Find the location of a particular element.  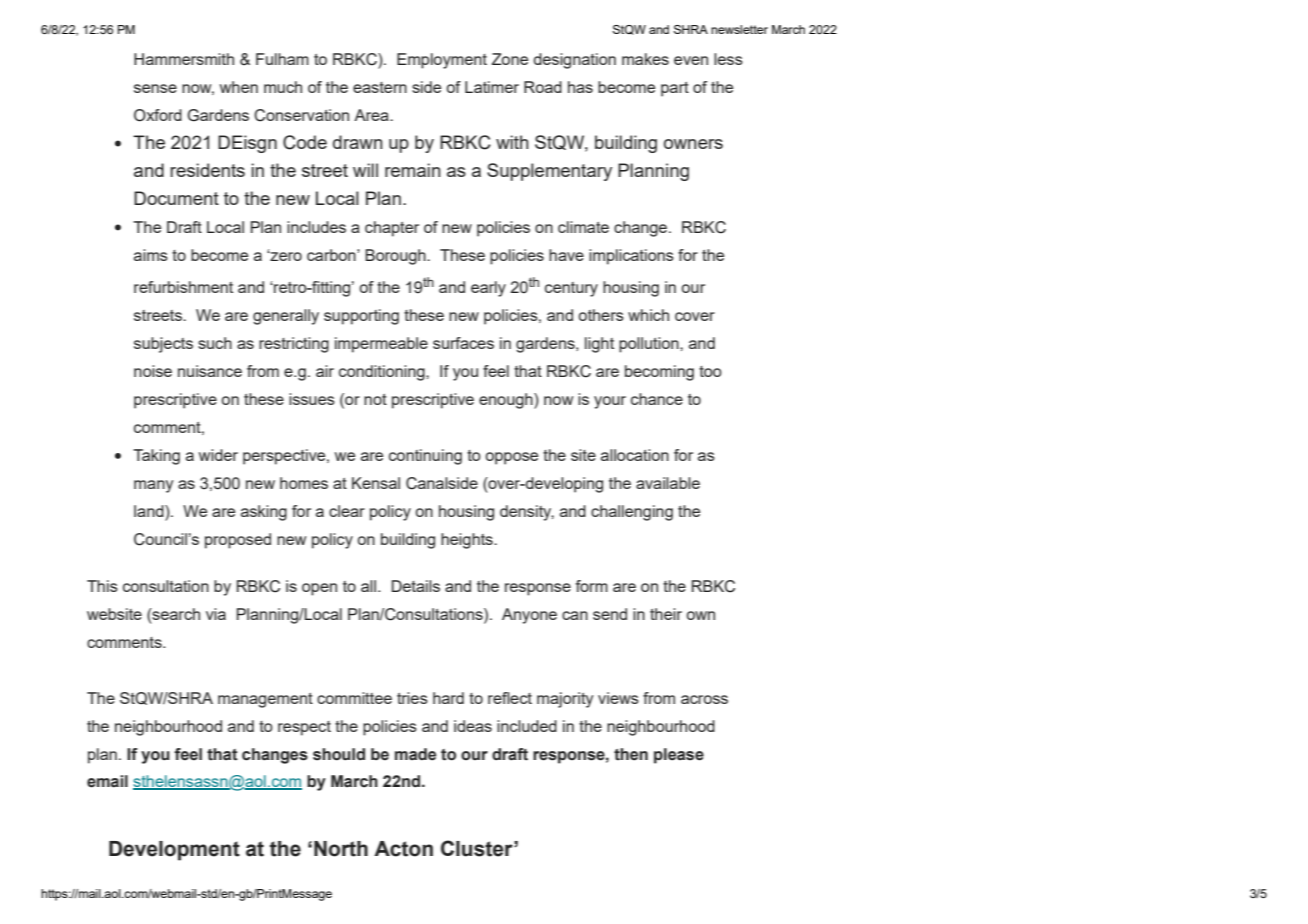

implications is located at coordinates (631, 257).
